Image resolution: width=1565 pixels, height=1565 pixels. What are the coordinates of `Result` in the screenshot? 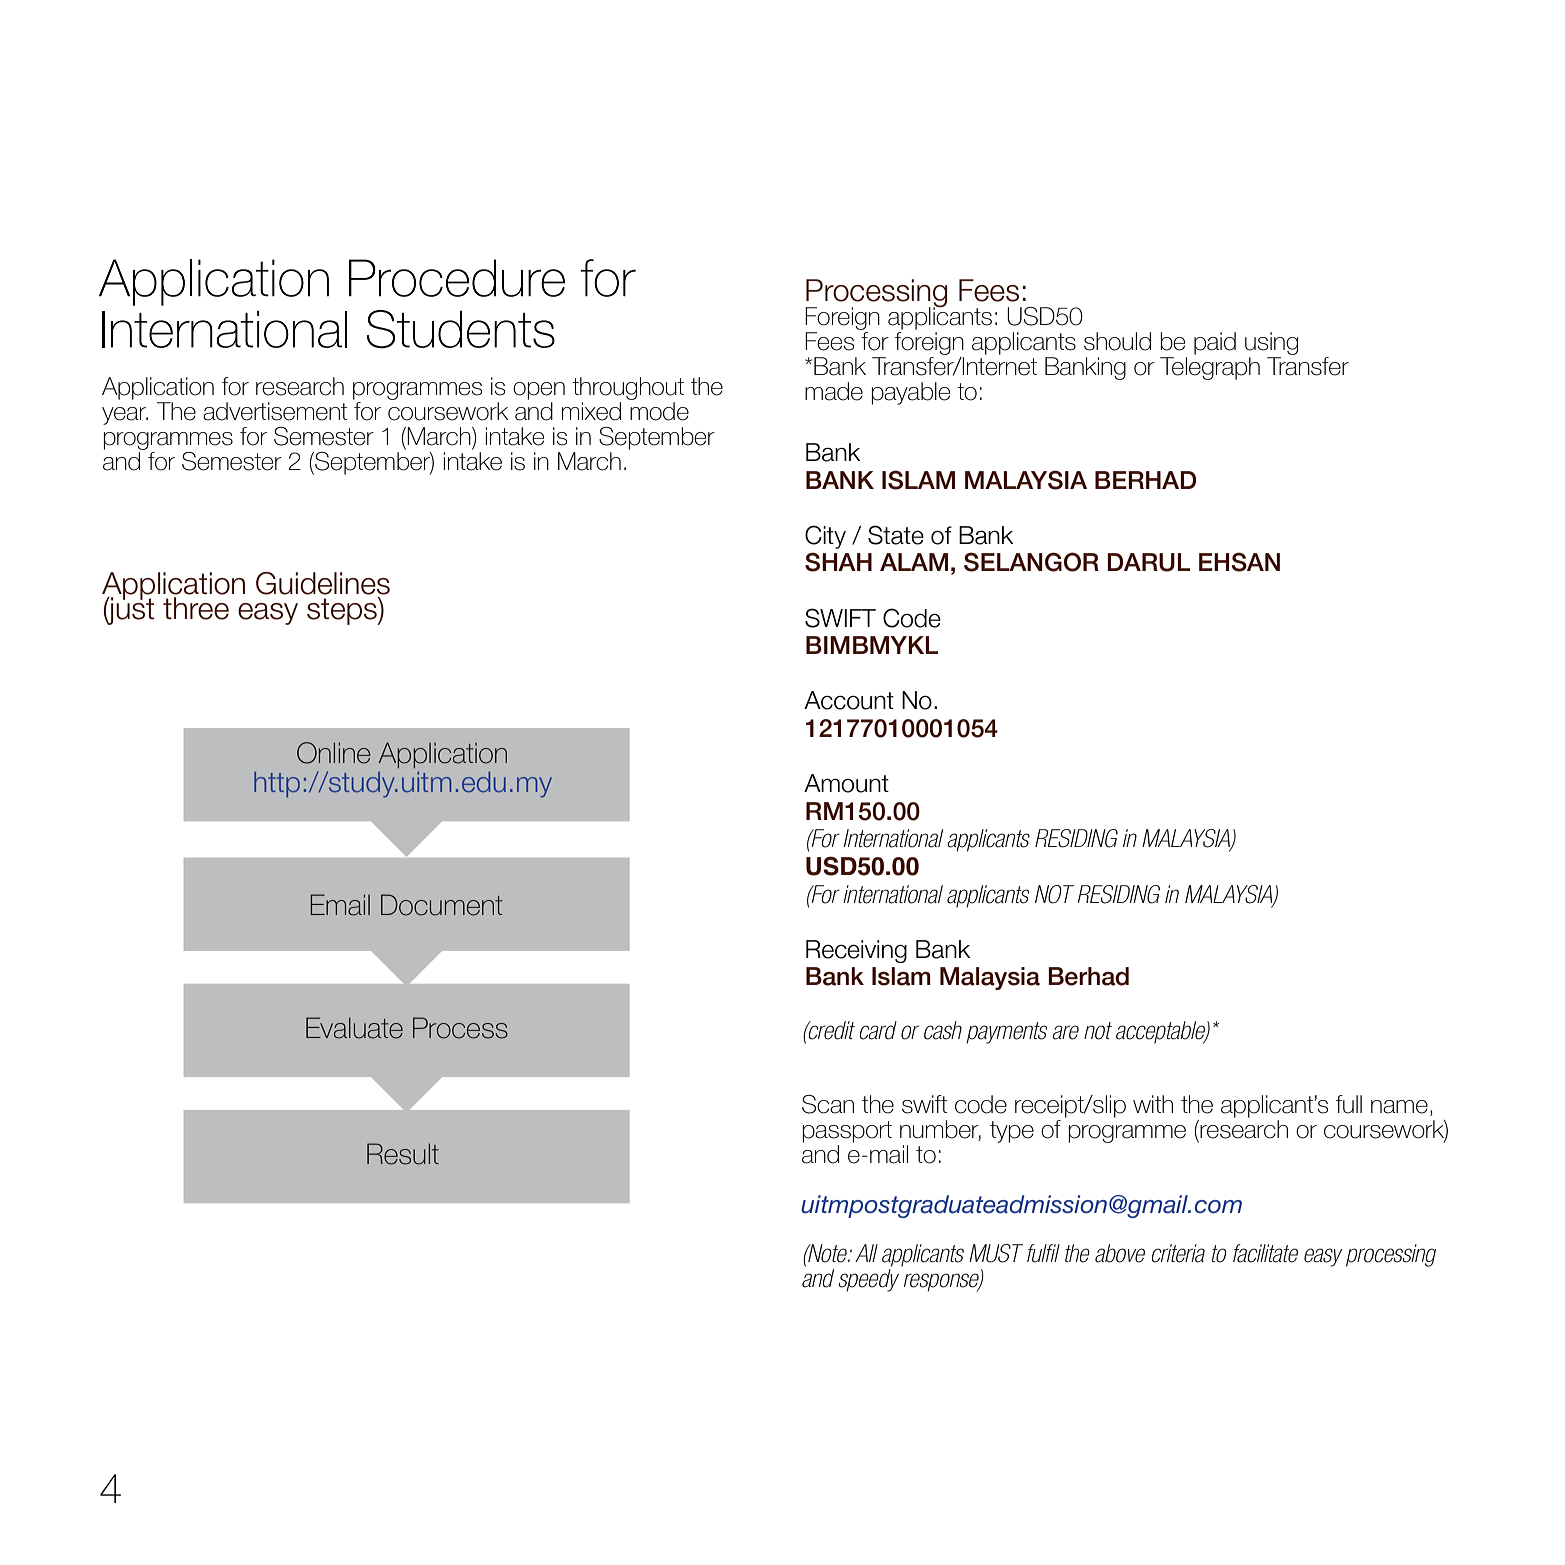 It's located at (403, 1154).
